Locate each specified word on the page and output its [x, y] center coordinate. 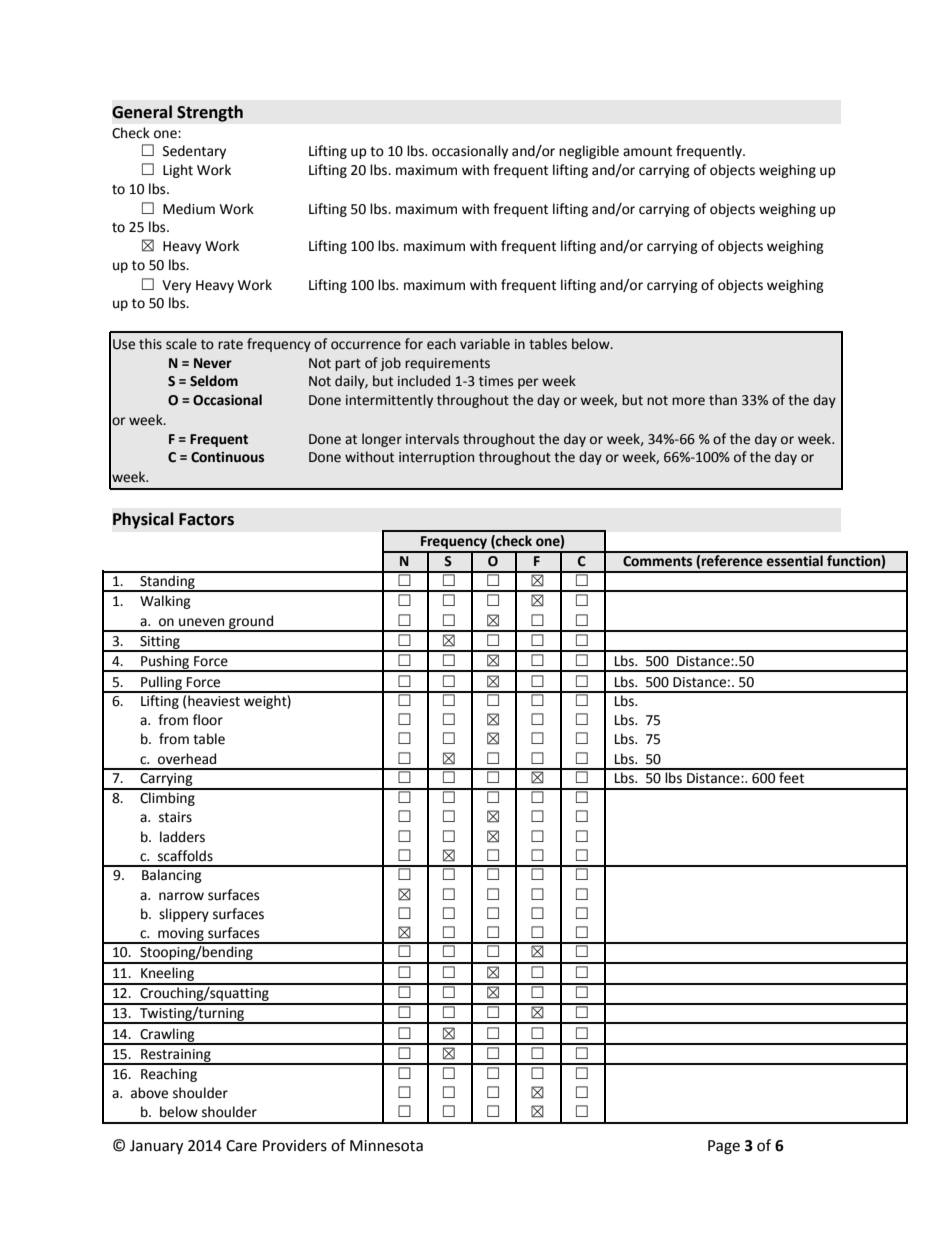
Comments [657, 561]
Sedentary [194, 152]
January [156, 1147]
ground [251, 623]
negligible [589, 152]
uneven [201, 622]
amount [647, 151]
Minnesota [386, 1146]
